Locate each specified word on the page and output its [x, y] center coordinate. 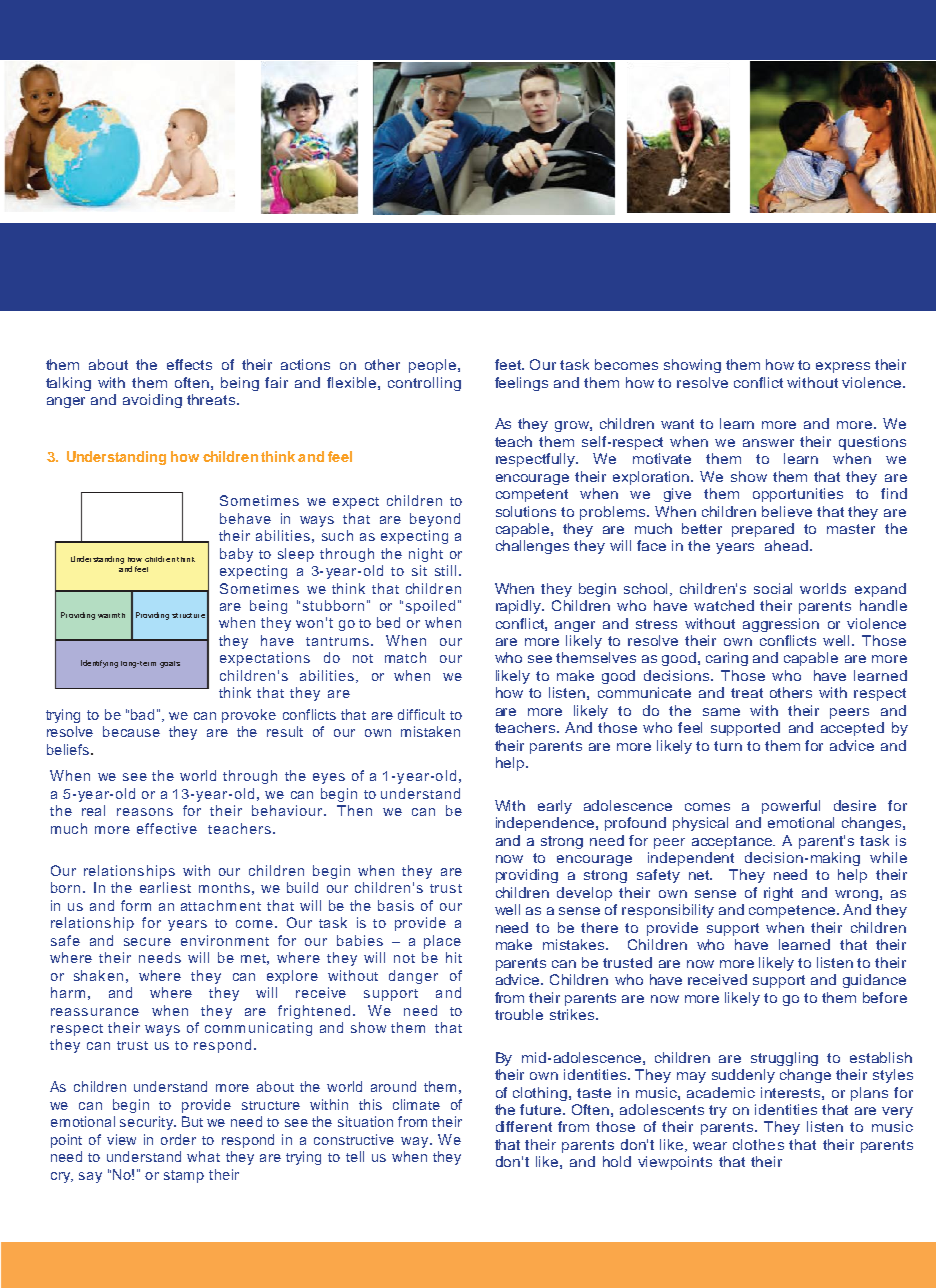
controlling [424, 384]
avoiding [152, 401]
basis [396, 905]
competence [793, 911]
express [843, 367]
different [524, 1126]
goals [170, 664]
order [178, 1139]
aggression [781, 625]
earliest [165, 887]
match [405, 657]
